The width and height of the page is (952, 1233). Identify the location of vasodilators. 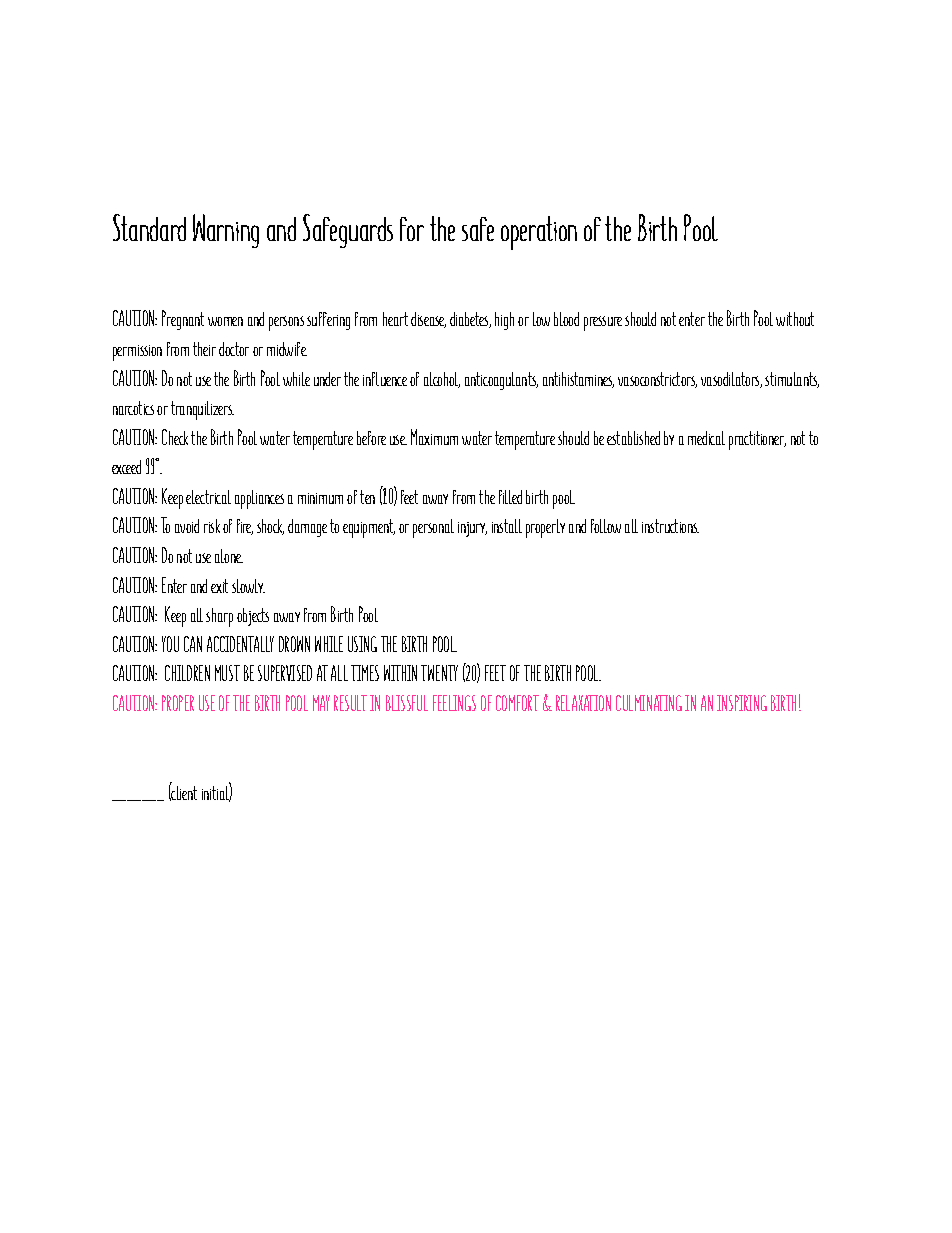
(731, 380).
